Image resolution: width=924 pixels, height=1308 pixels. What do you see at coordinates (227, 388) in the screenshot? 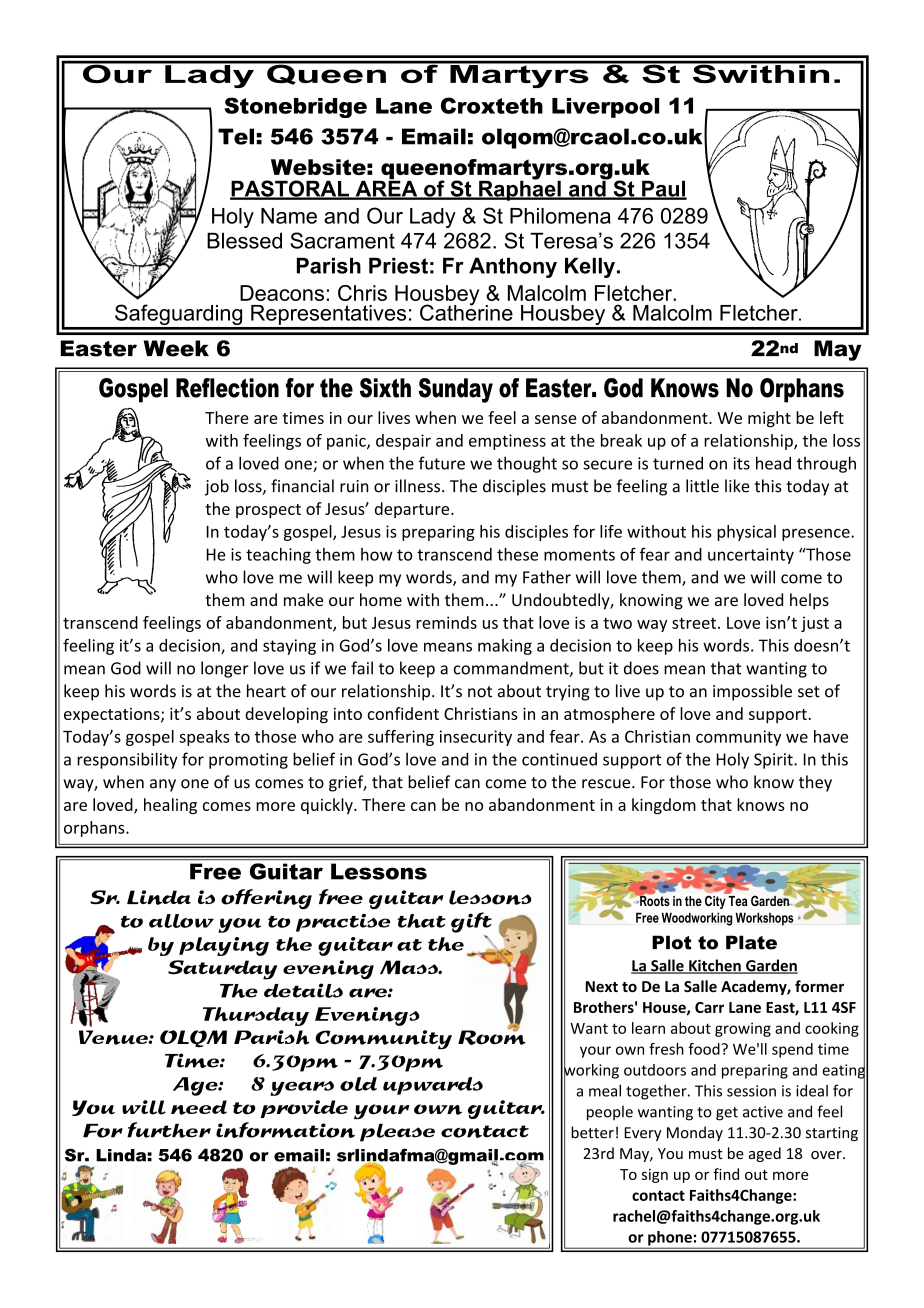
I see `Reflection` at bounding box center [227, 388].
